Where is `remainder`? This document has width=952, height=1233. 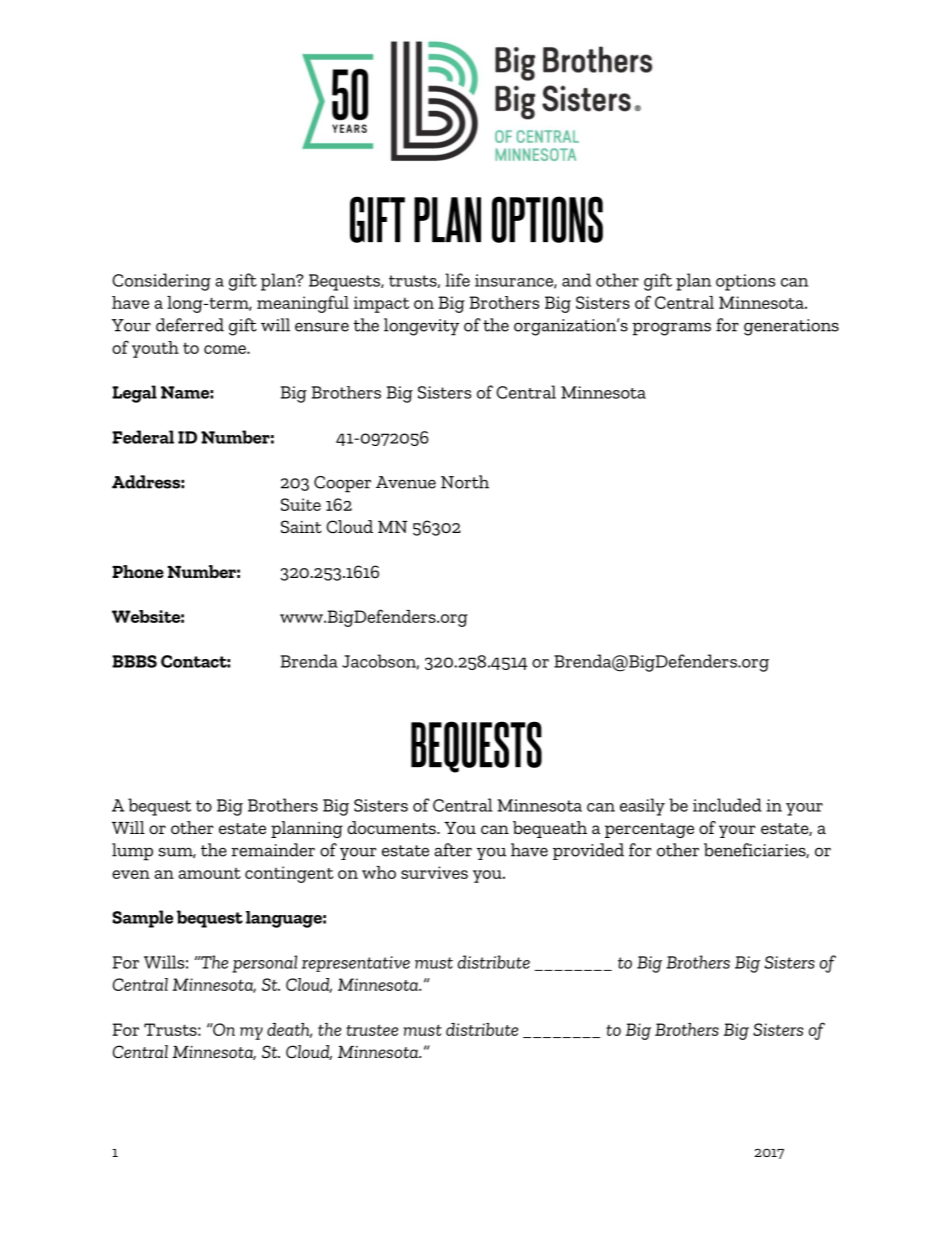
remainder is located at coordinates (273, 850).
